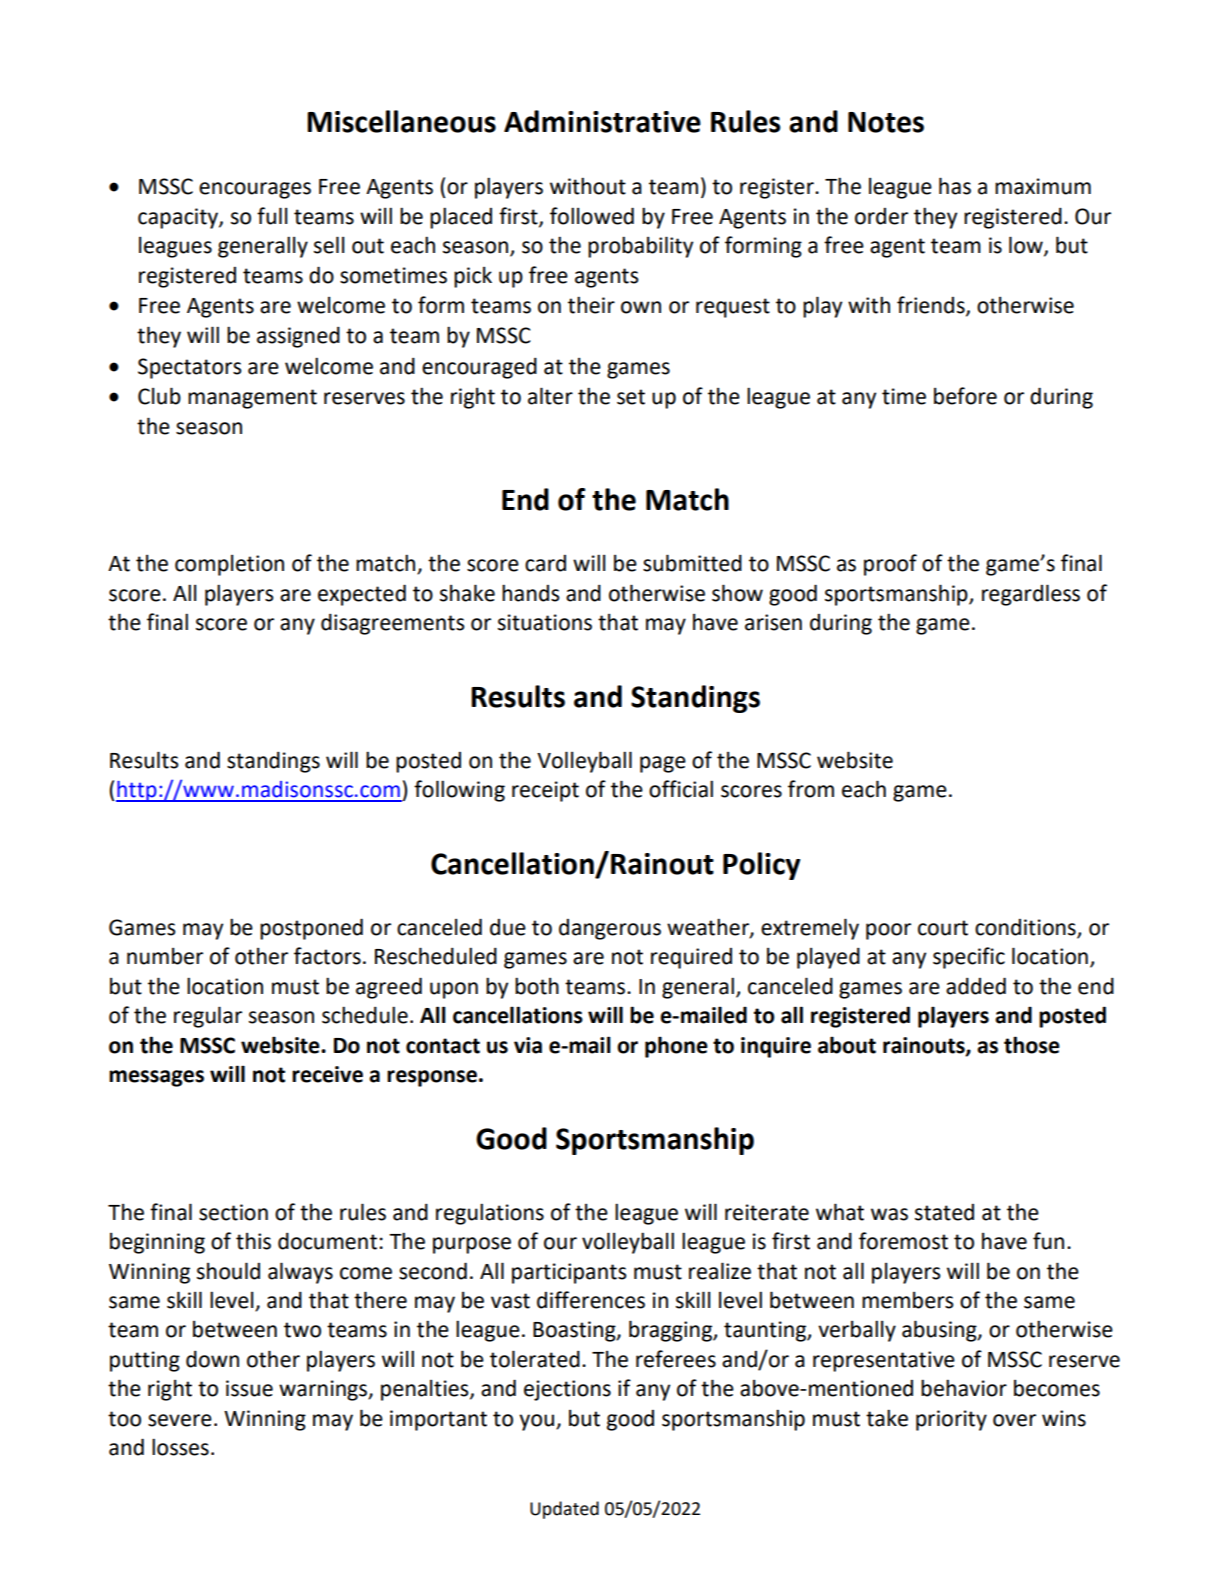 The image size is (1231, 1593). I want to click on section, so click(233, 1212).
